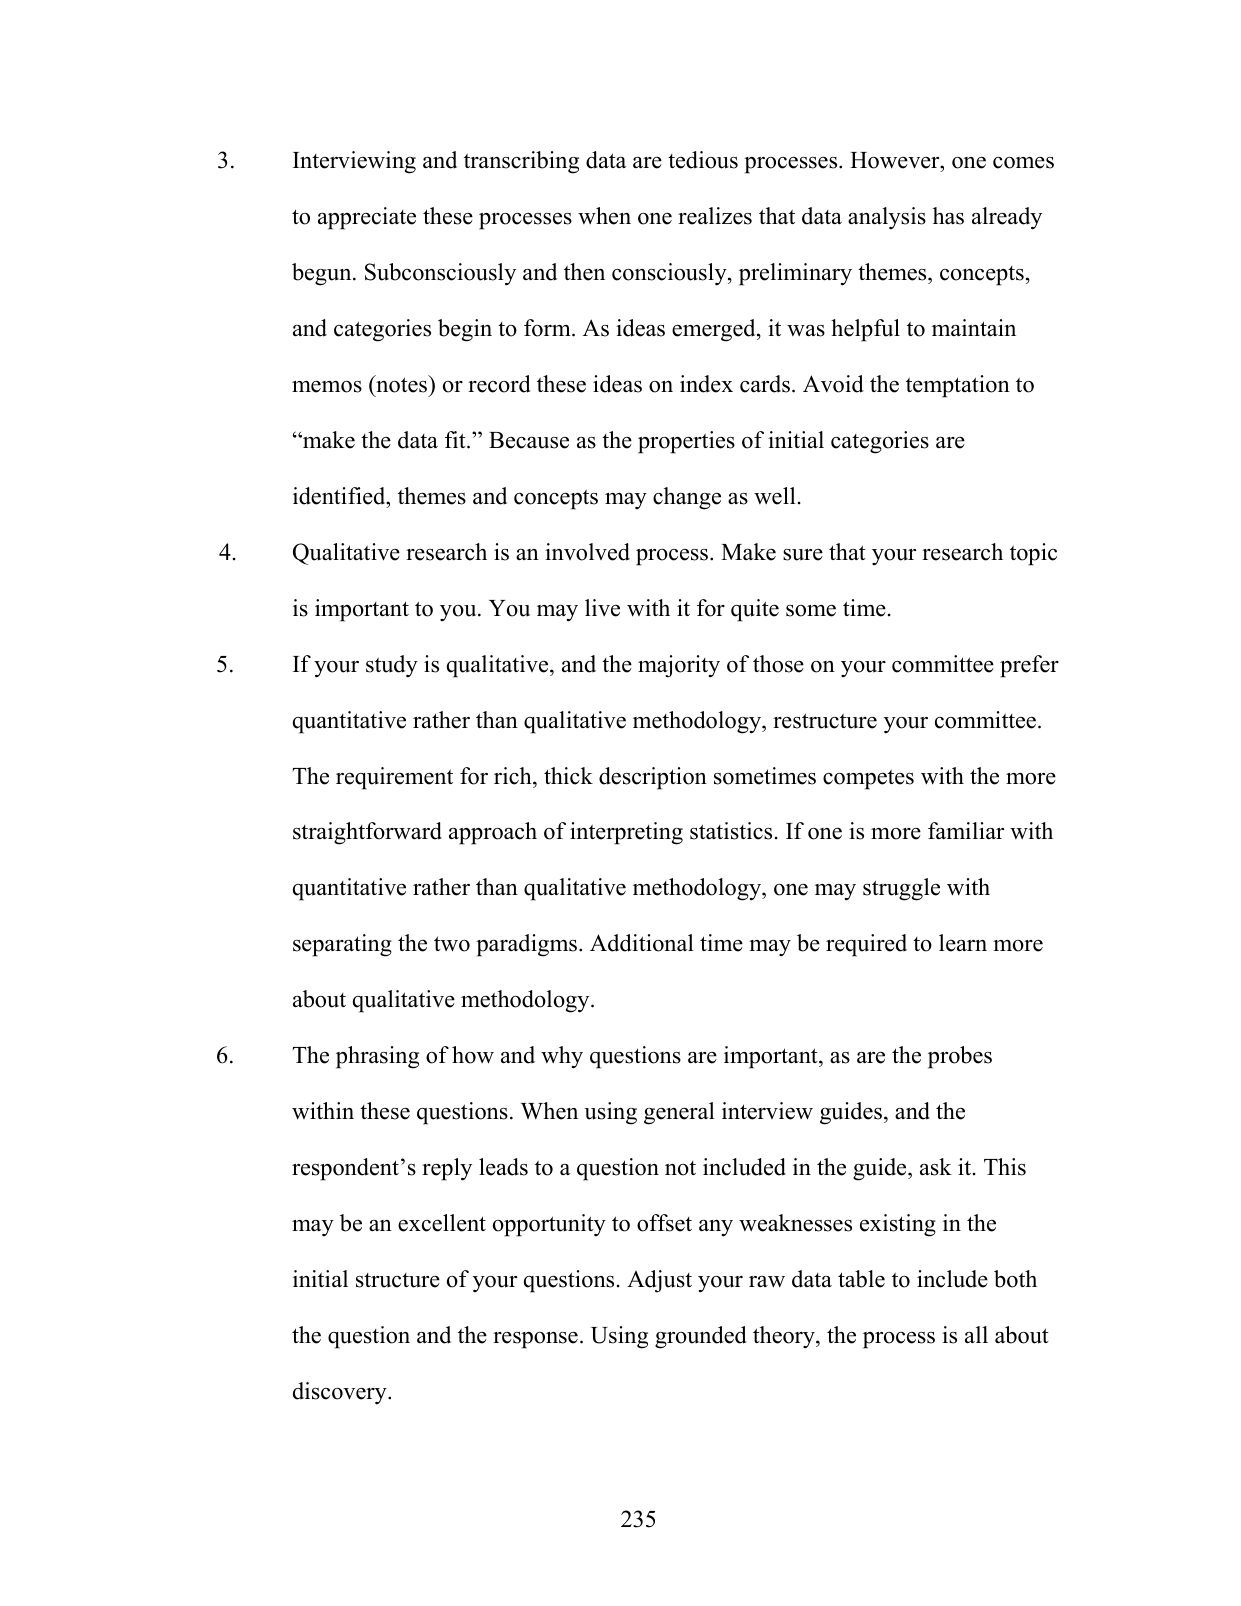  I want to click on live, so click(602, 608).
